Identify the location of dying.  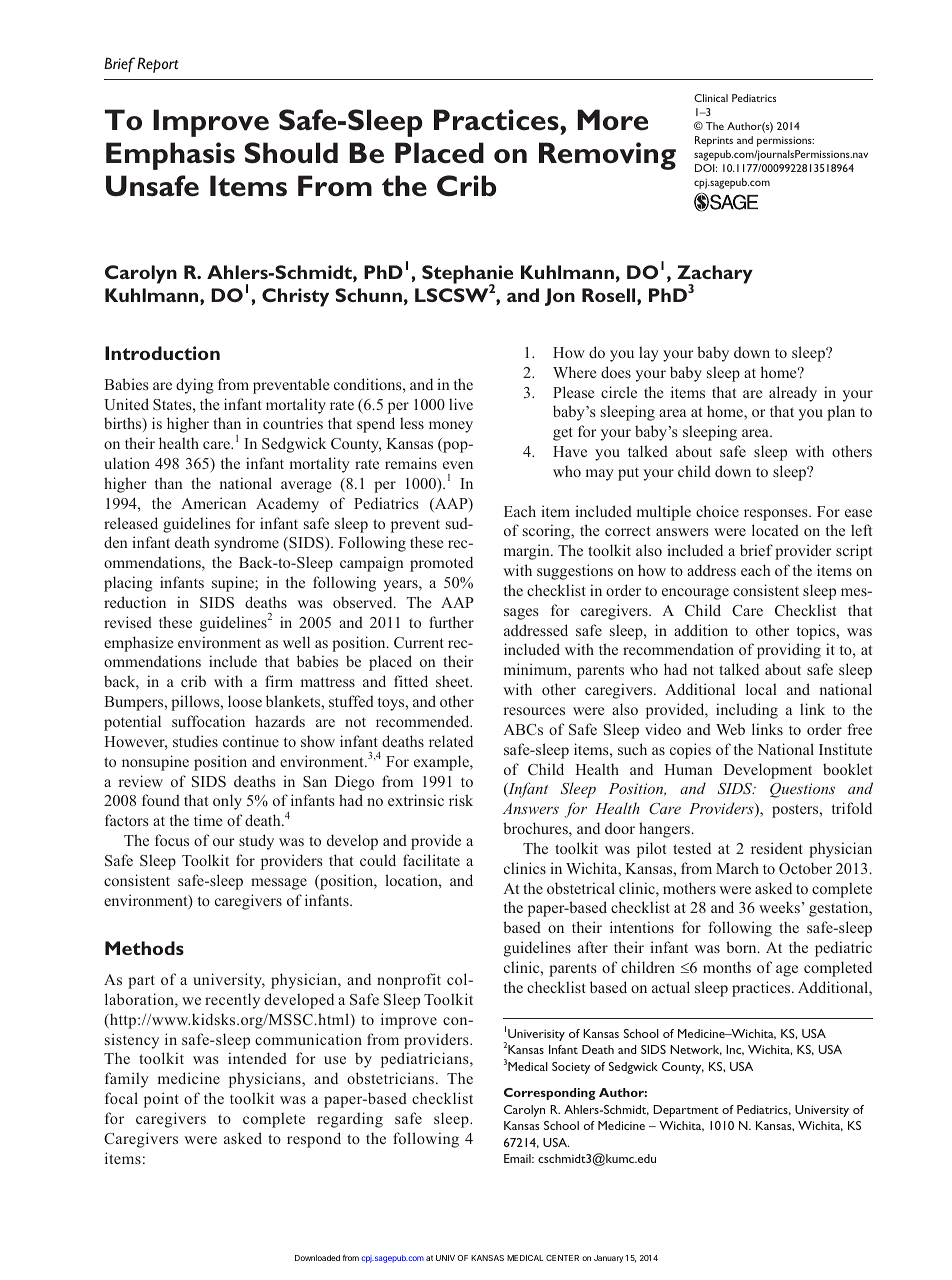
(195, 386).
